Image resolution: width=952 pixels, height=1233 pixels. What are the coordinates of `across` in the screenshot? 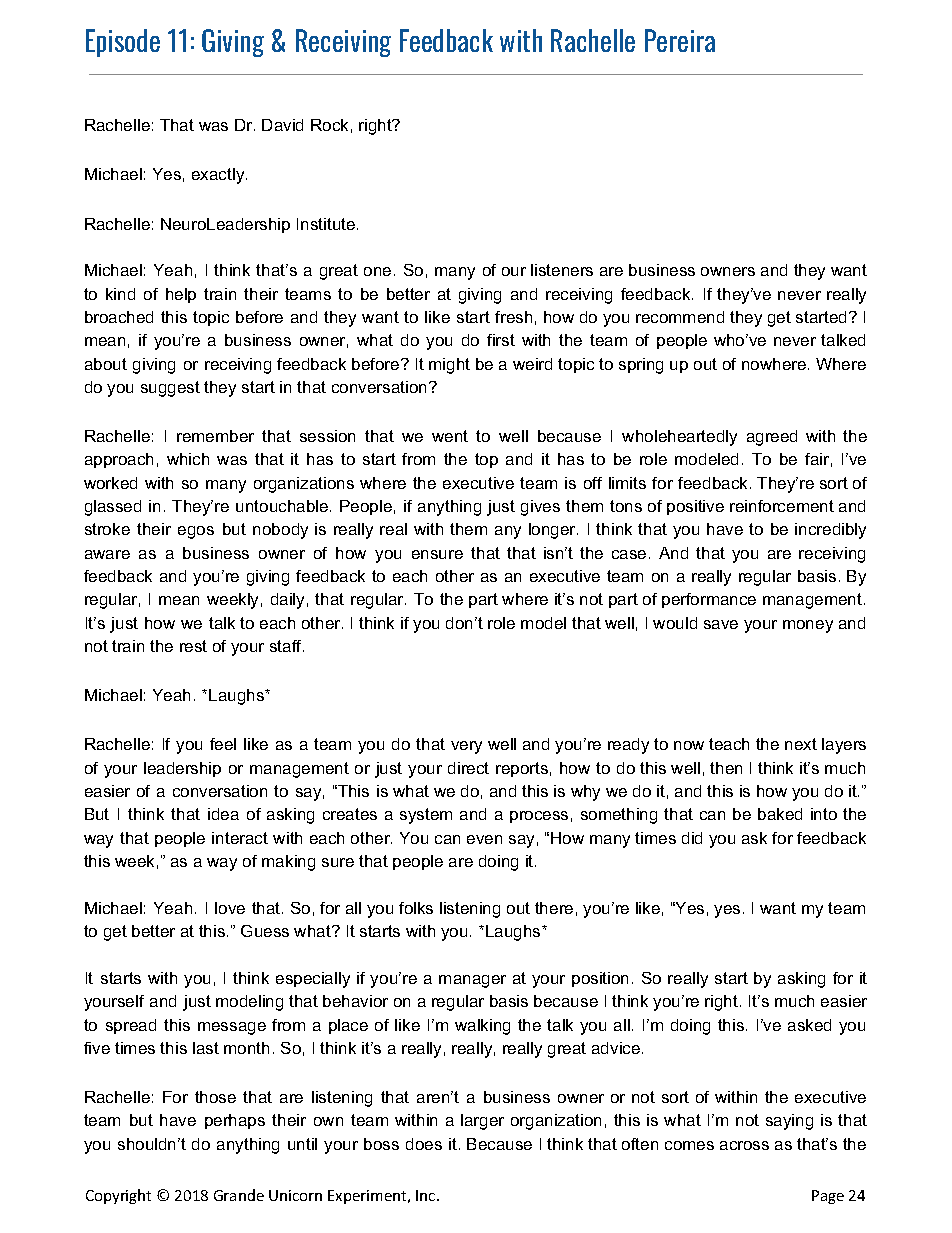 It's located at (744, 1145).
